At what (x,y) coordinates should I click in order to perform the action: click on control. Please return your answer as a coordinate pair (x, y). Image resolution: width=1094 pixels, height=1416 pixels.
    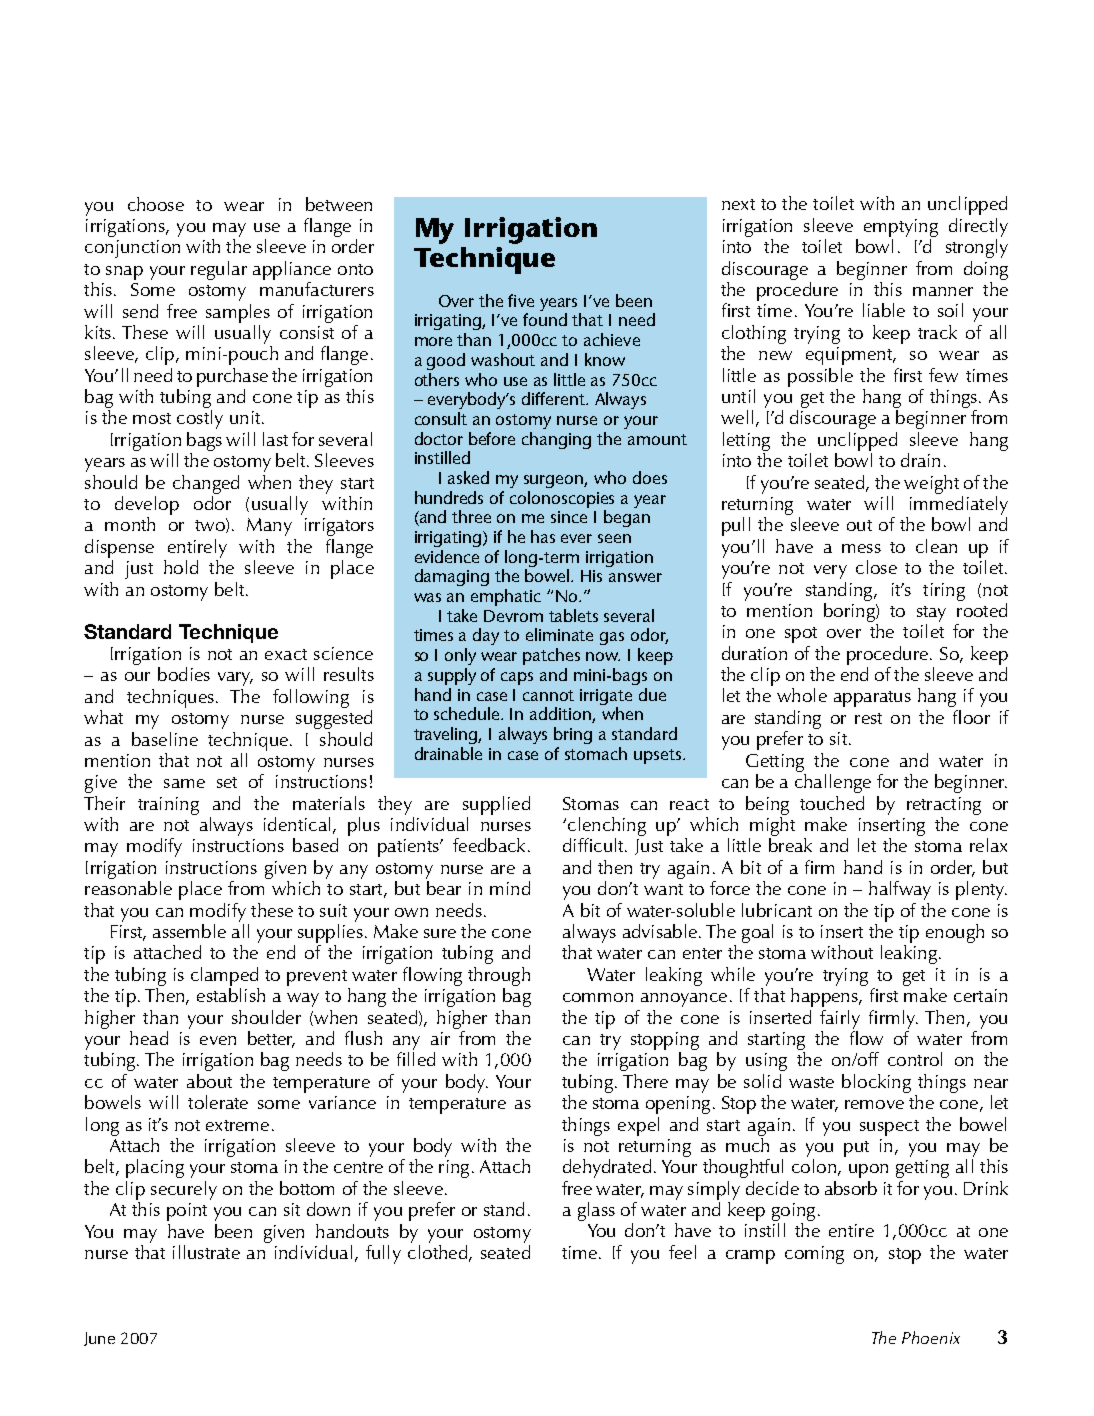
    Looking at the image, I should click on (915, 1059).
